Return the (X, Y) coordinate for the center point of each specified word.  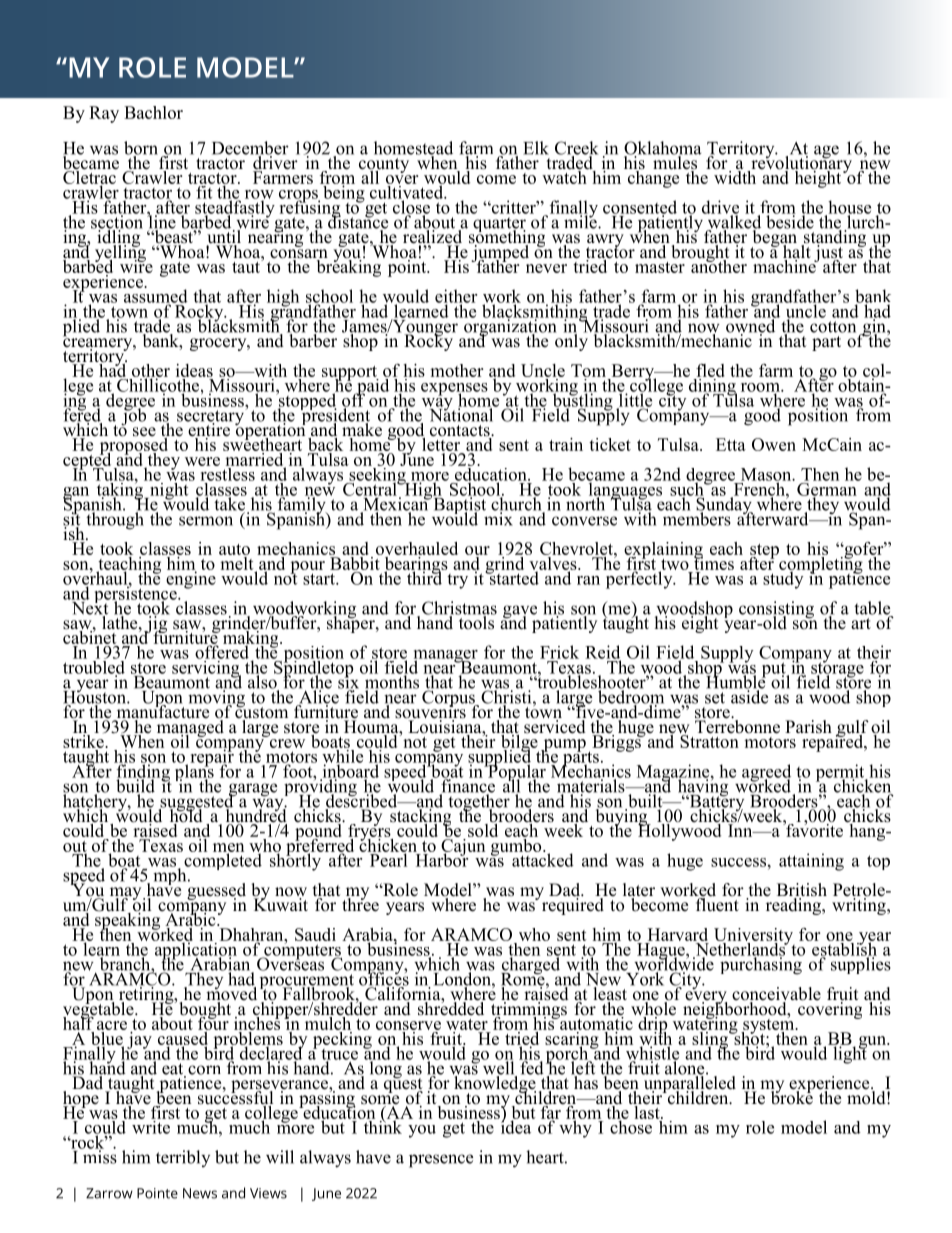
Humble (737, 682)
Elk (536, 148)
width (735, 176)
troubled (94, 667)
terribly (183, 1158)
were (202, 461)
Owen (774, 444)
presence (441, 1161)
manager (446, 657)
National (463, 414)
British (802, 891)
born (141, 149)
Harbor (442, 859)
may (125, 895)
